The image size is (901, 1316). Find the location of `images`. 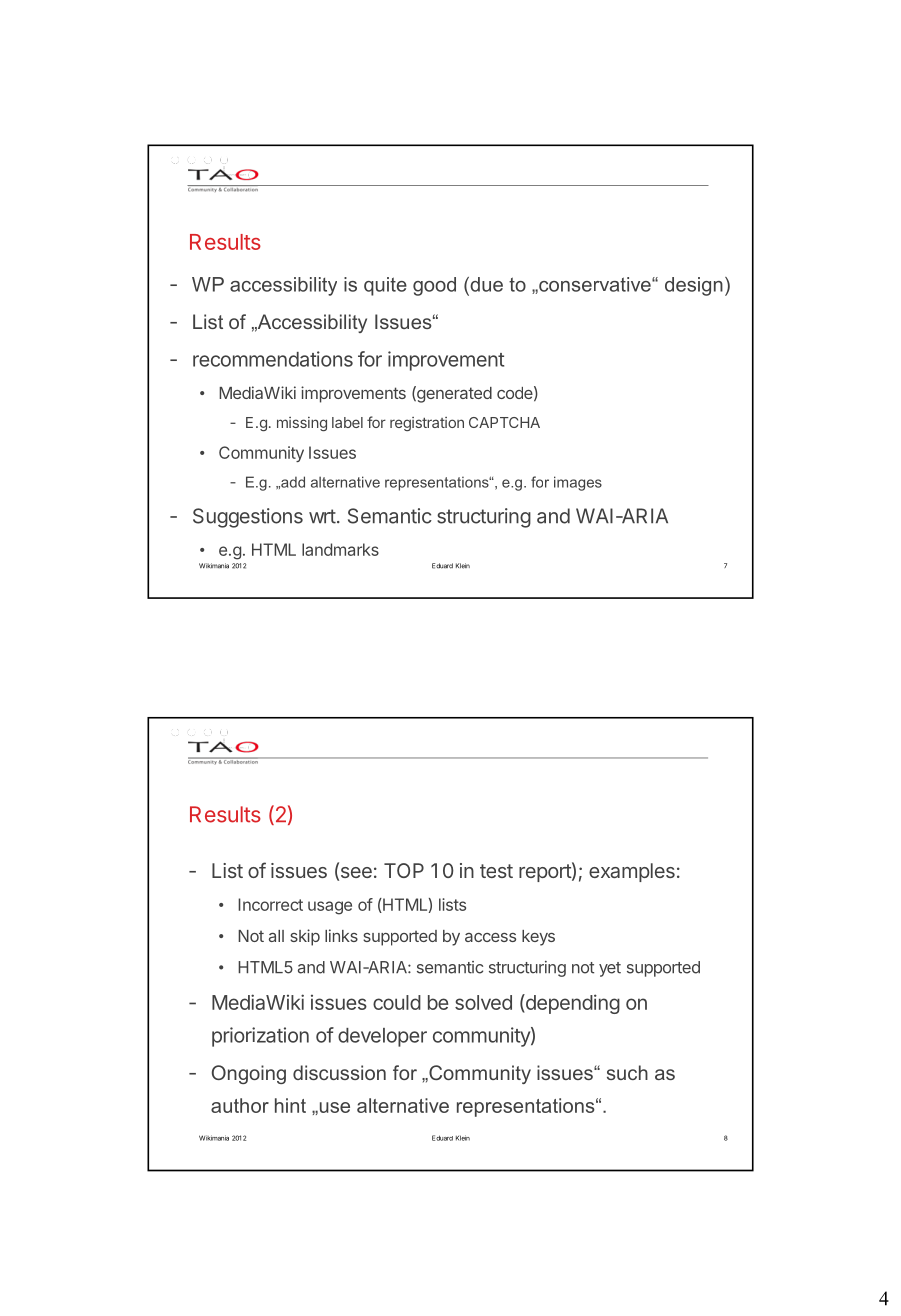

images is located at coordinates (578, 483).
